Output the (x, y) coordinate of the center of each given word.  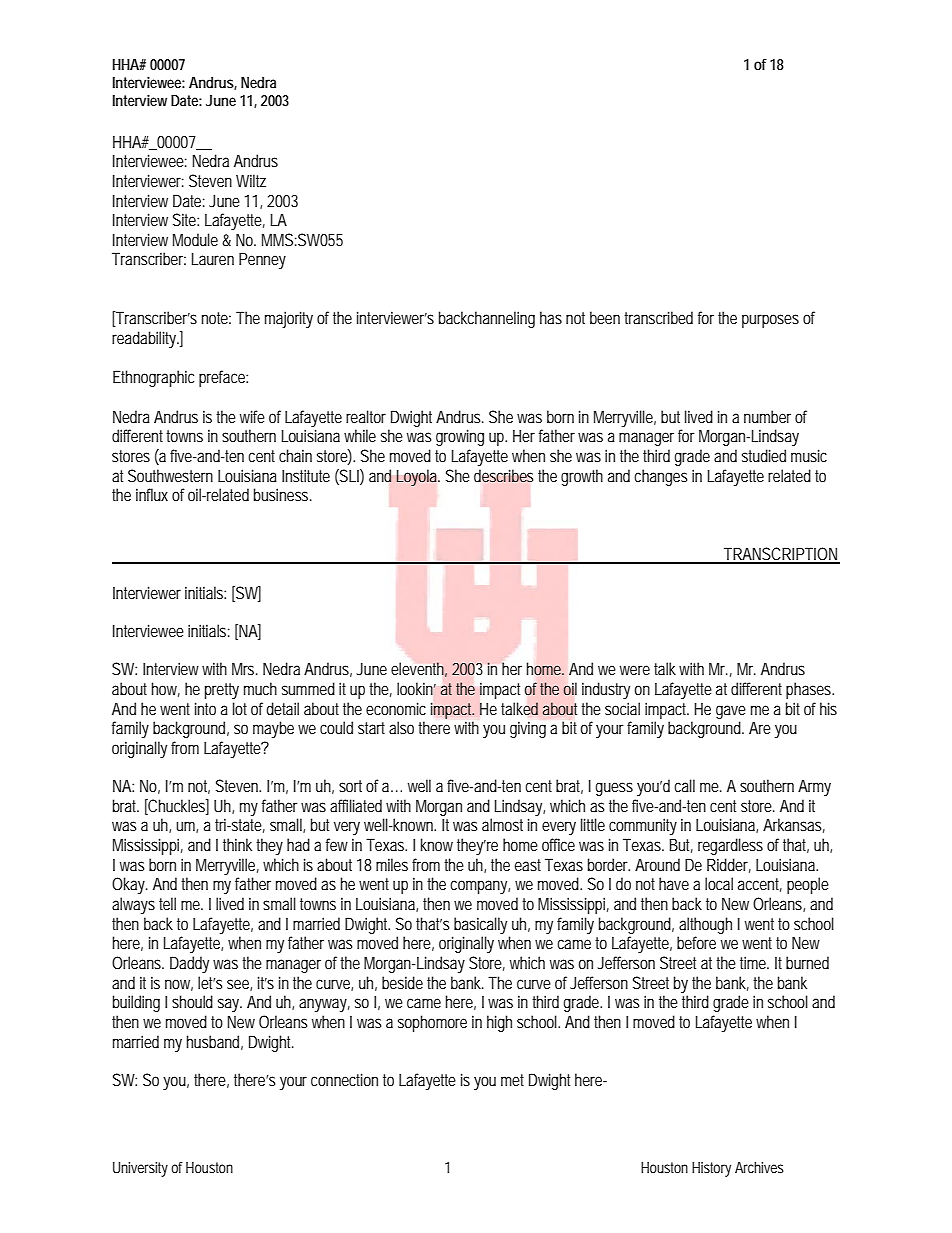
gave (731, 712)
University (140, 1169)
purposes (770, 321)
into (205, 708)
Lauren (213, 259)
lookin (416, 688)
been (605, 317)
